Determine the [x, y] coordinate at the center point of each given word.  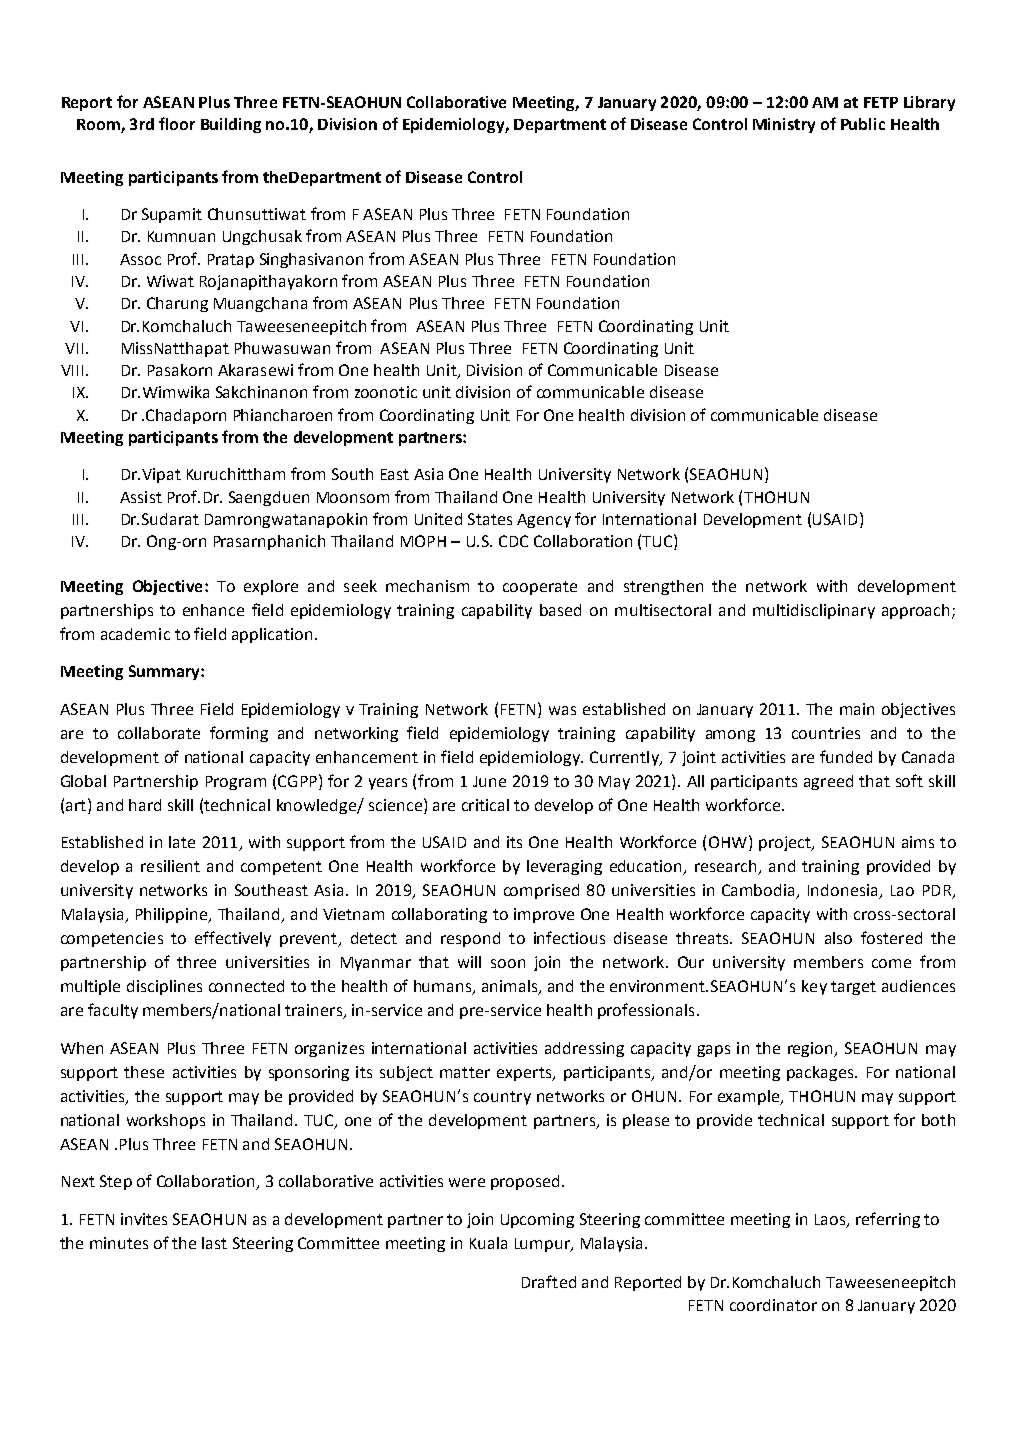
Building [231, 125]
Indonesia [844, 891]
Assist [141, 497]
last [214, 1243]
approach [915, 611]
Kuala [488, 1243]
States [490, 519]
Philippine [173, 915]
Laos [831, 1220]
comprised [541, 891]
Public [863, 124]
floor [177, 123]
